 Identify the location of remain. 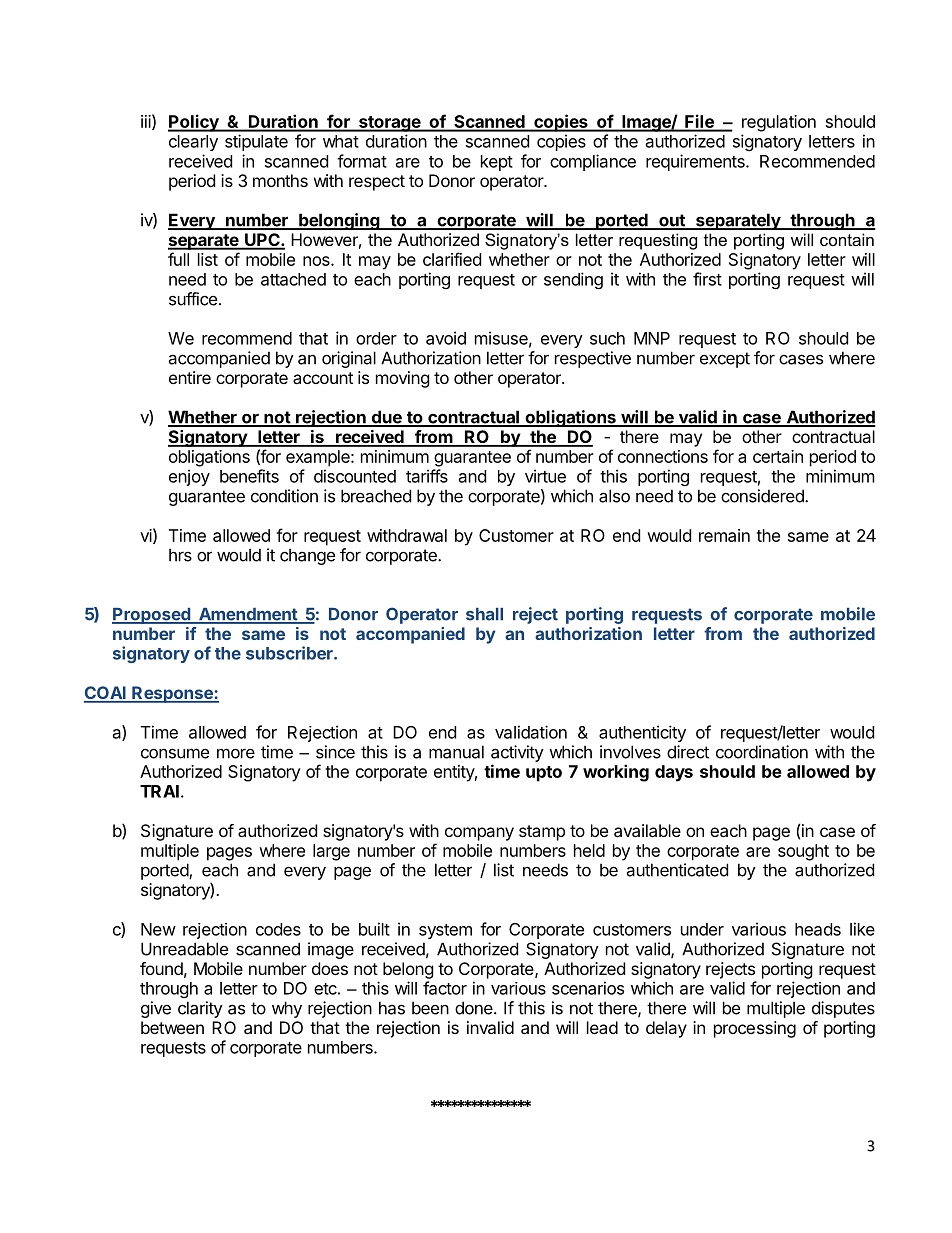
(724, 535).
